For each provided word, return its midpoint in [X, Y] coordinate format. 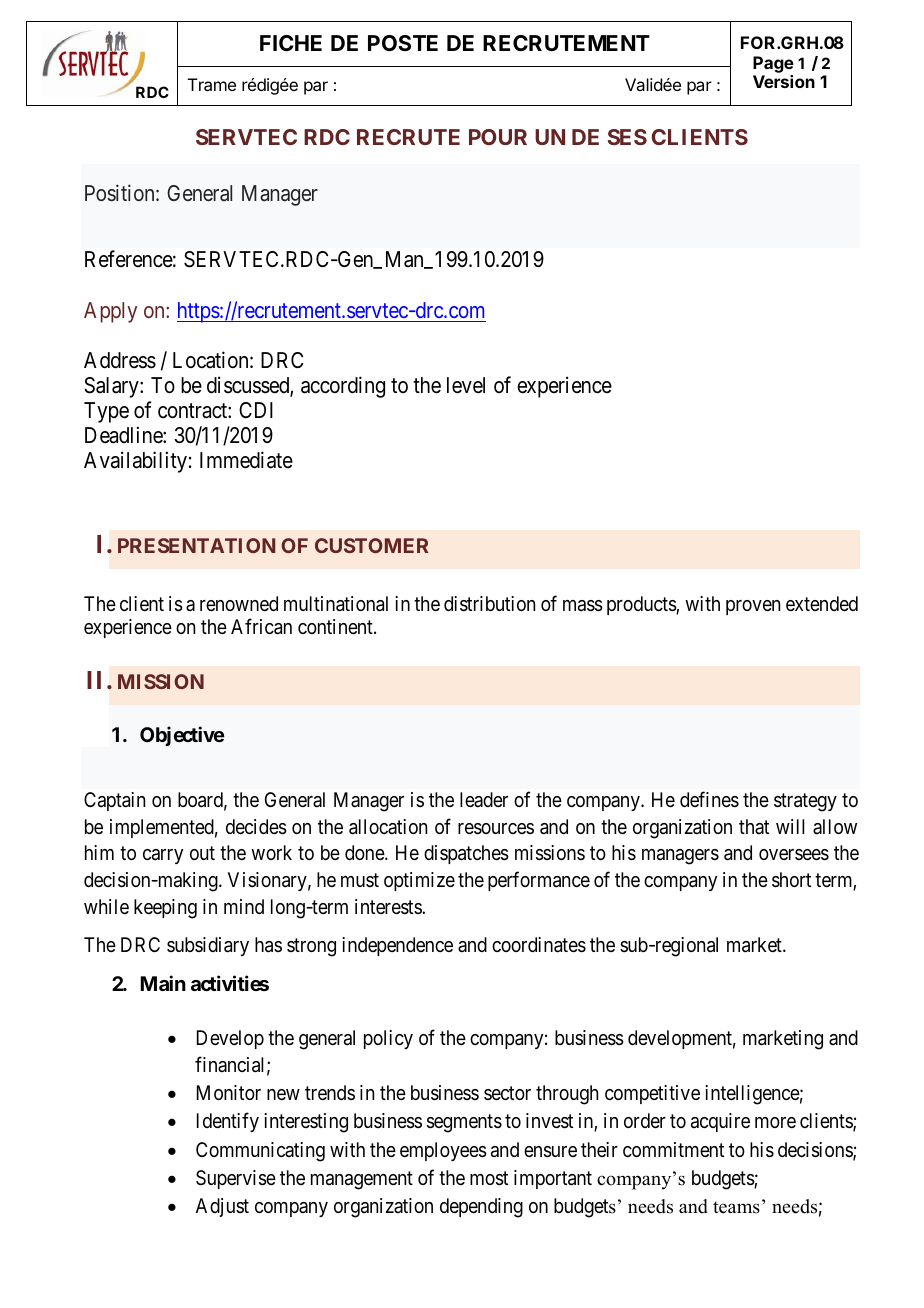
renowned [239, 603]
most [489, 1178]
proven [753, 607]
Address [120, 360]
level [466, 385]
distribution [489, 604]
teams [736, 1207]
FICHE [291, 43]
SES [627, 137]
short [791, 880]
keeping [165, 909]
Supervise [236, 1179]
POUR [498, 137]
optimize [419, 881]
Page [773, 66]
